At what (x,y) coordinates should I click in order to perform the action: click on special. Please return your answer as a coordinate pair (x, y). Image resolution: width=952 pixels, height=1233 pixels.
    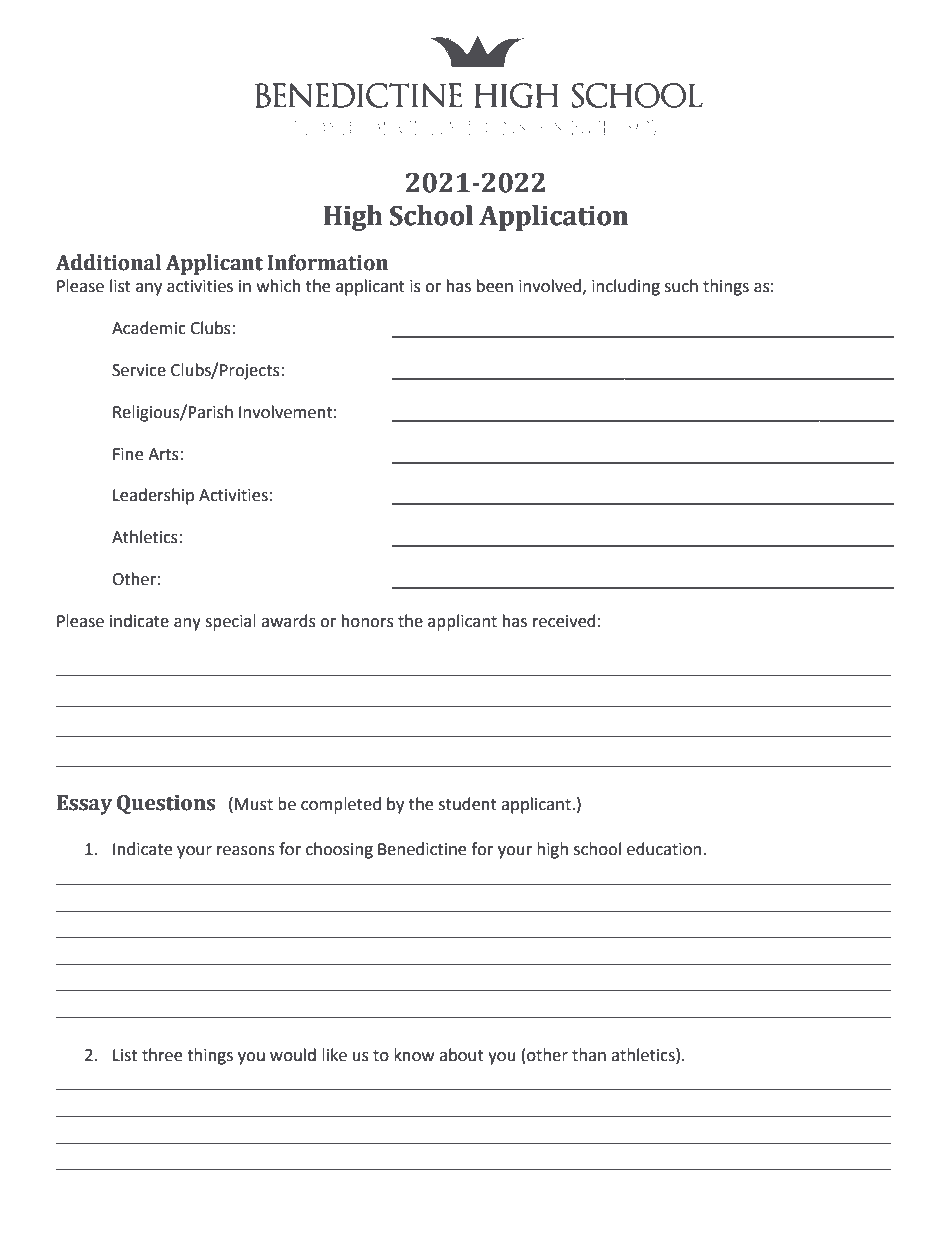
    Looking at the image, I should click on (230, 622).
